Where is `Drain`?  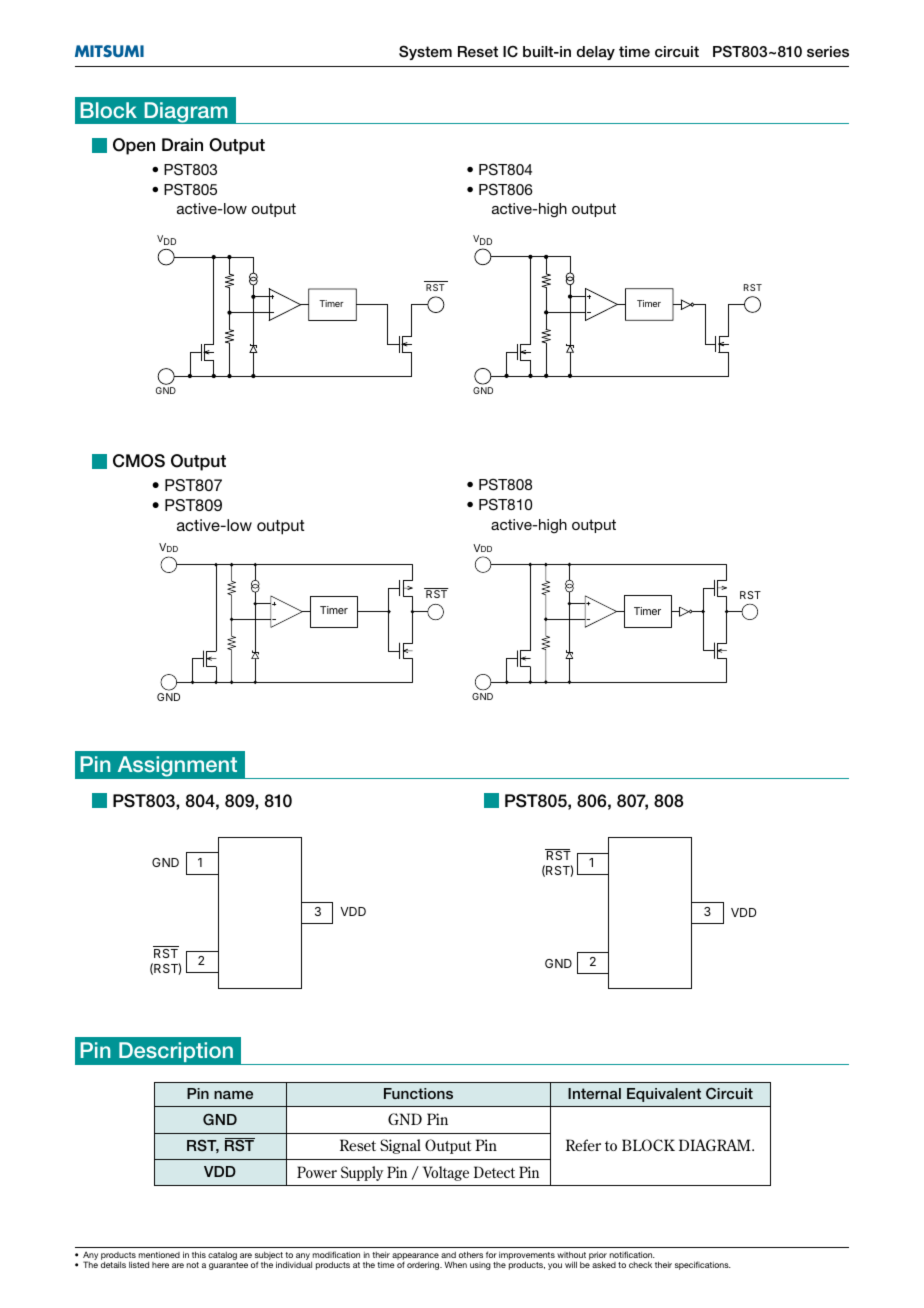
Drain is located at coordinates (182, 145).
